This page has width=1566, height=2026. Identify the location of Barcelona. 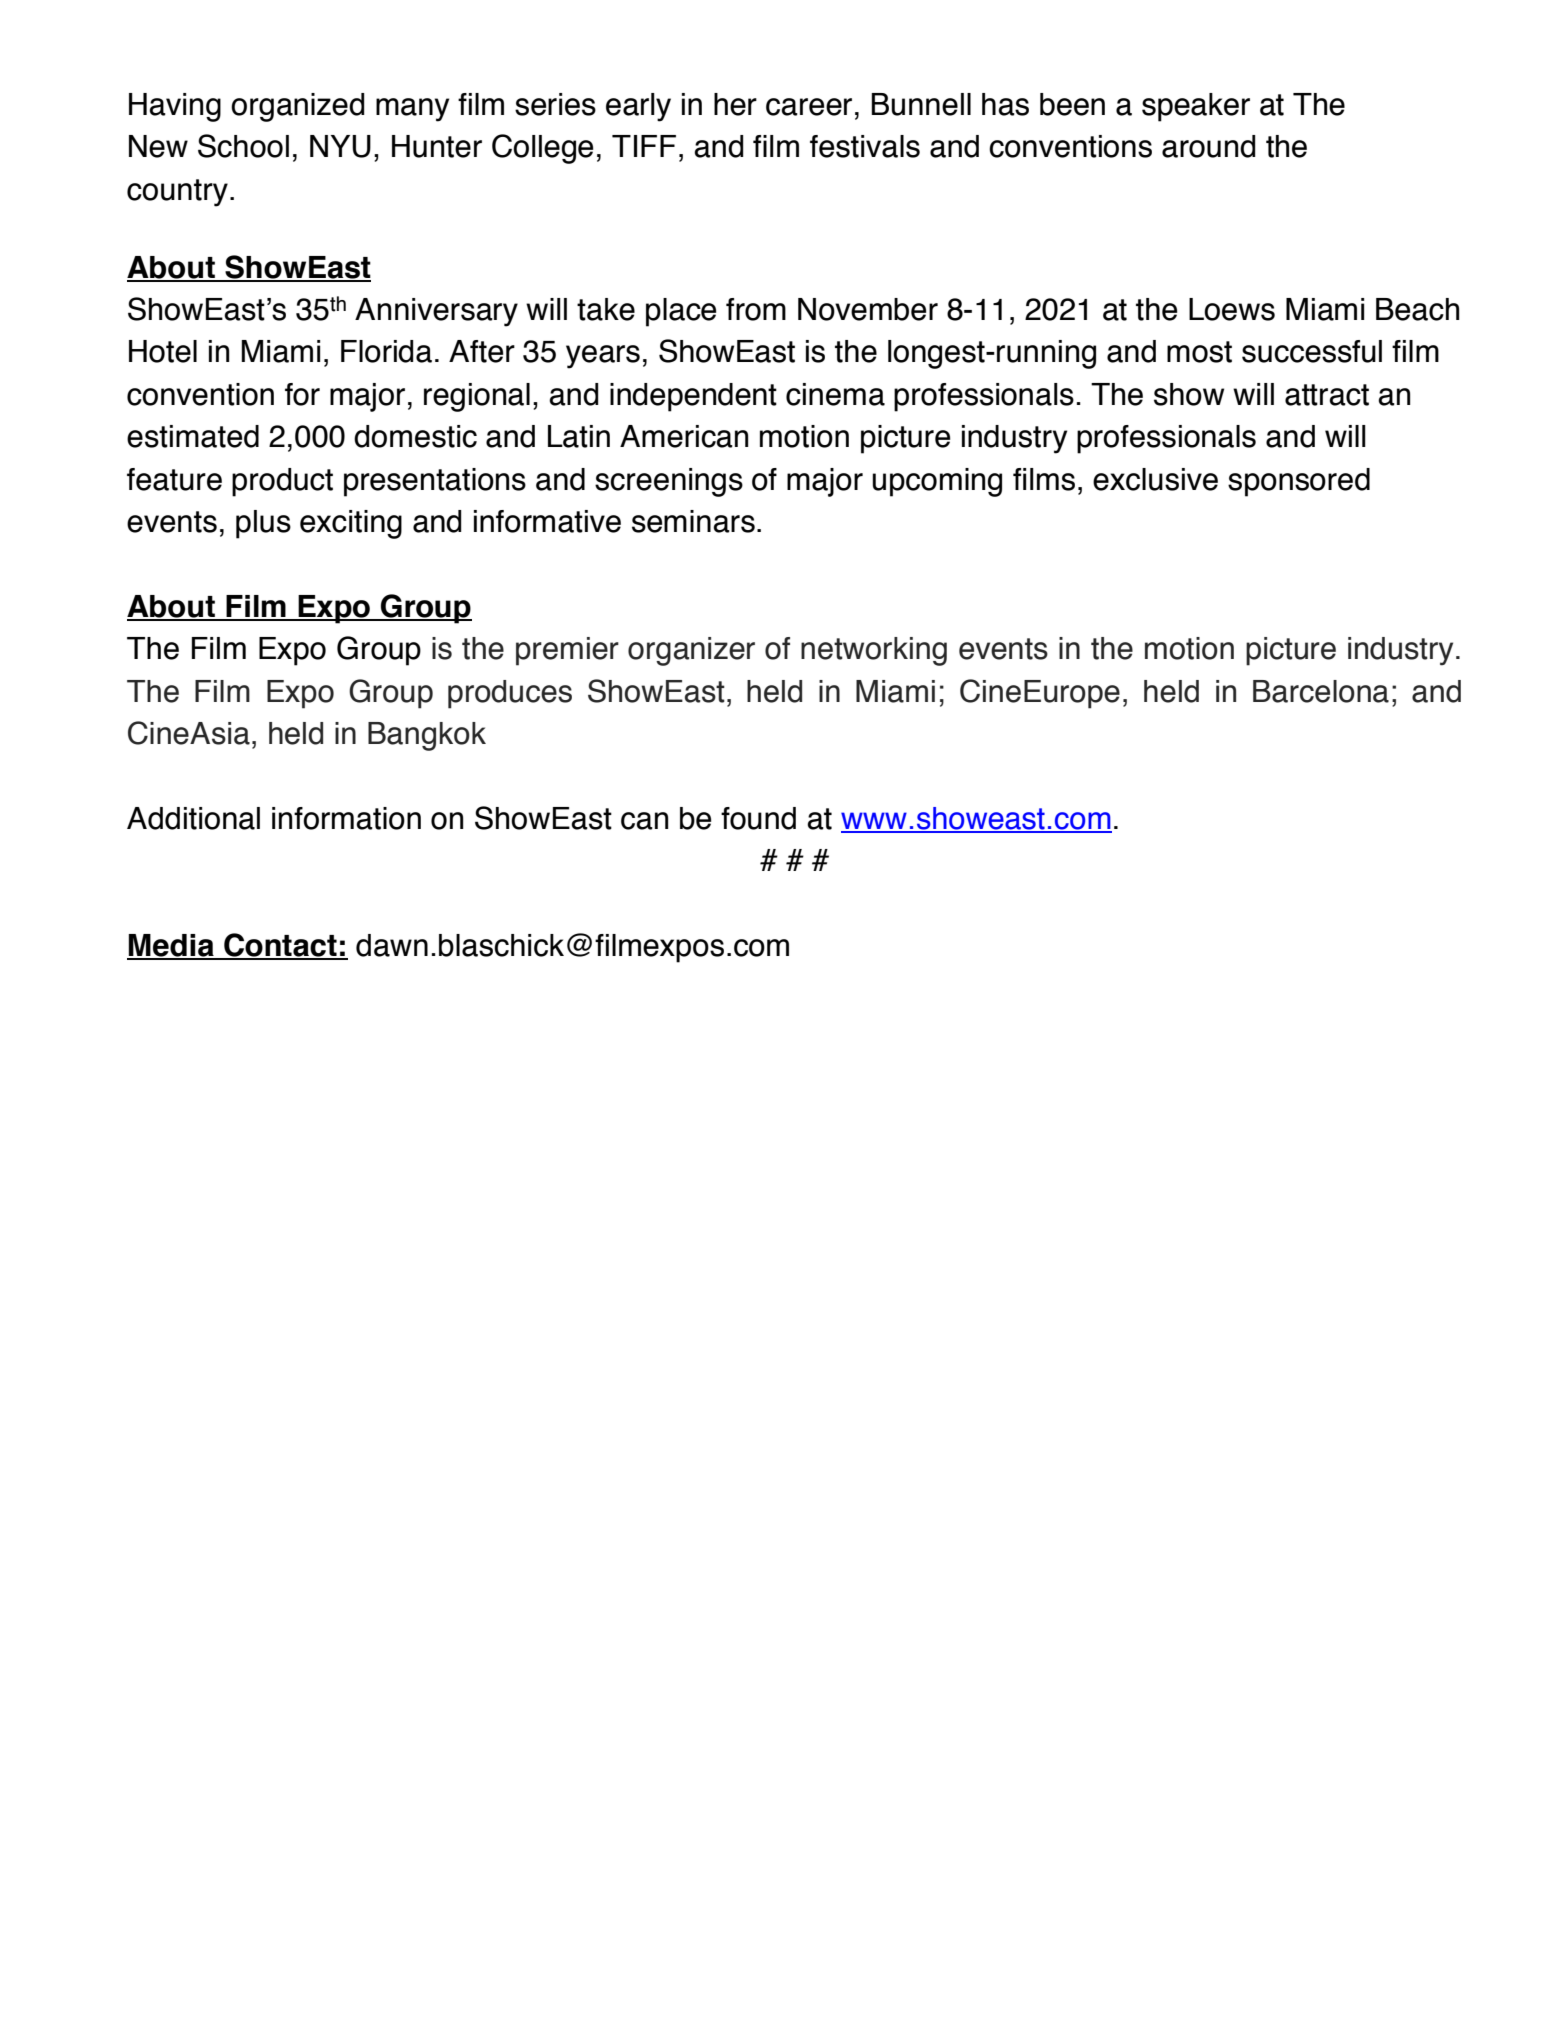
(1321, 691).
